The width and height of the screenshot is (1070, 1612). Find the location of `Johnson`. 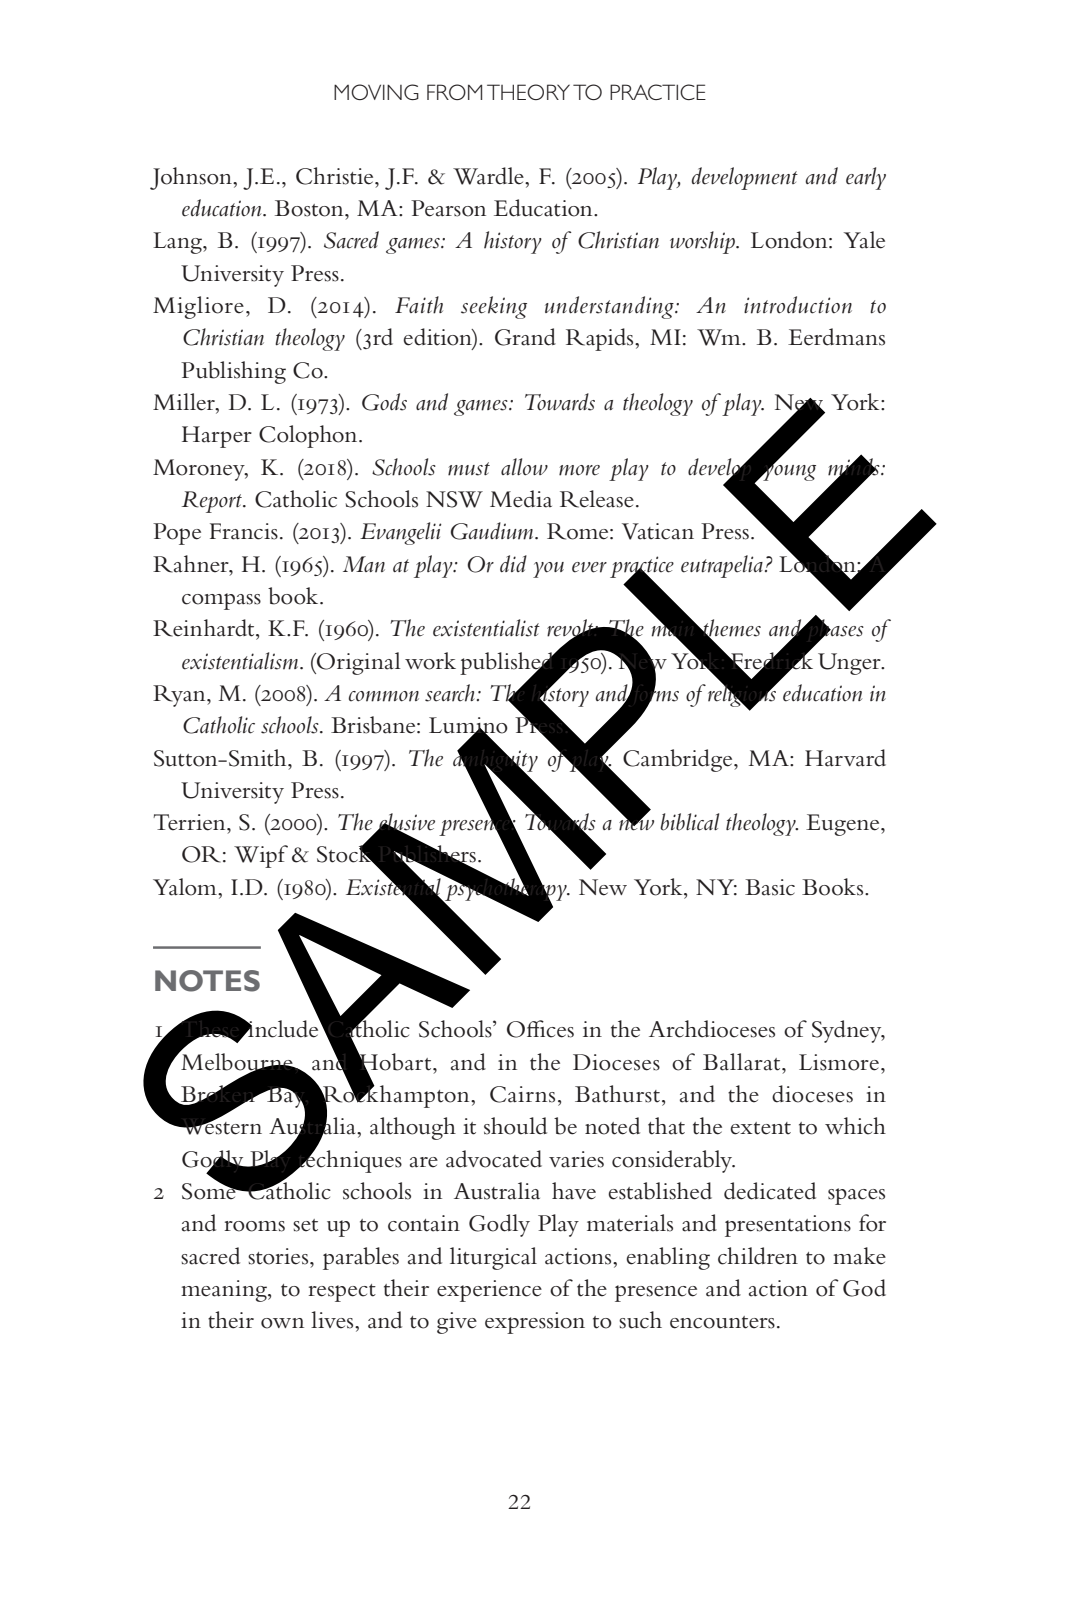

Johnson is located at coordinates (192, 178).
